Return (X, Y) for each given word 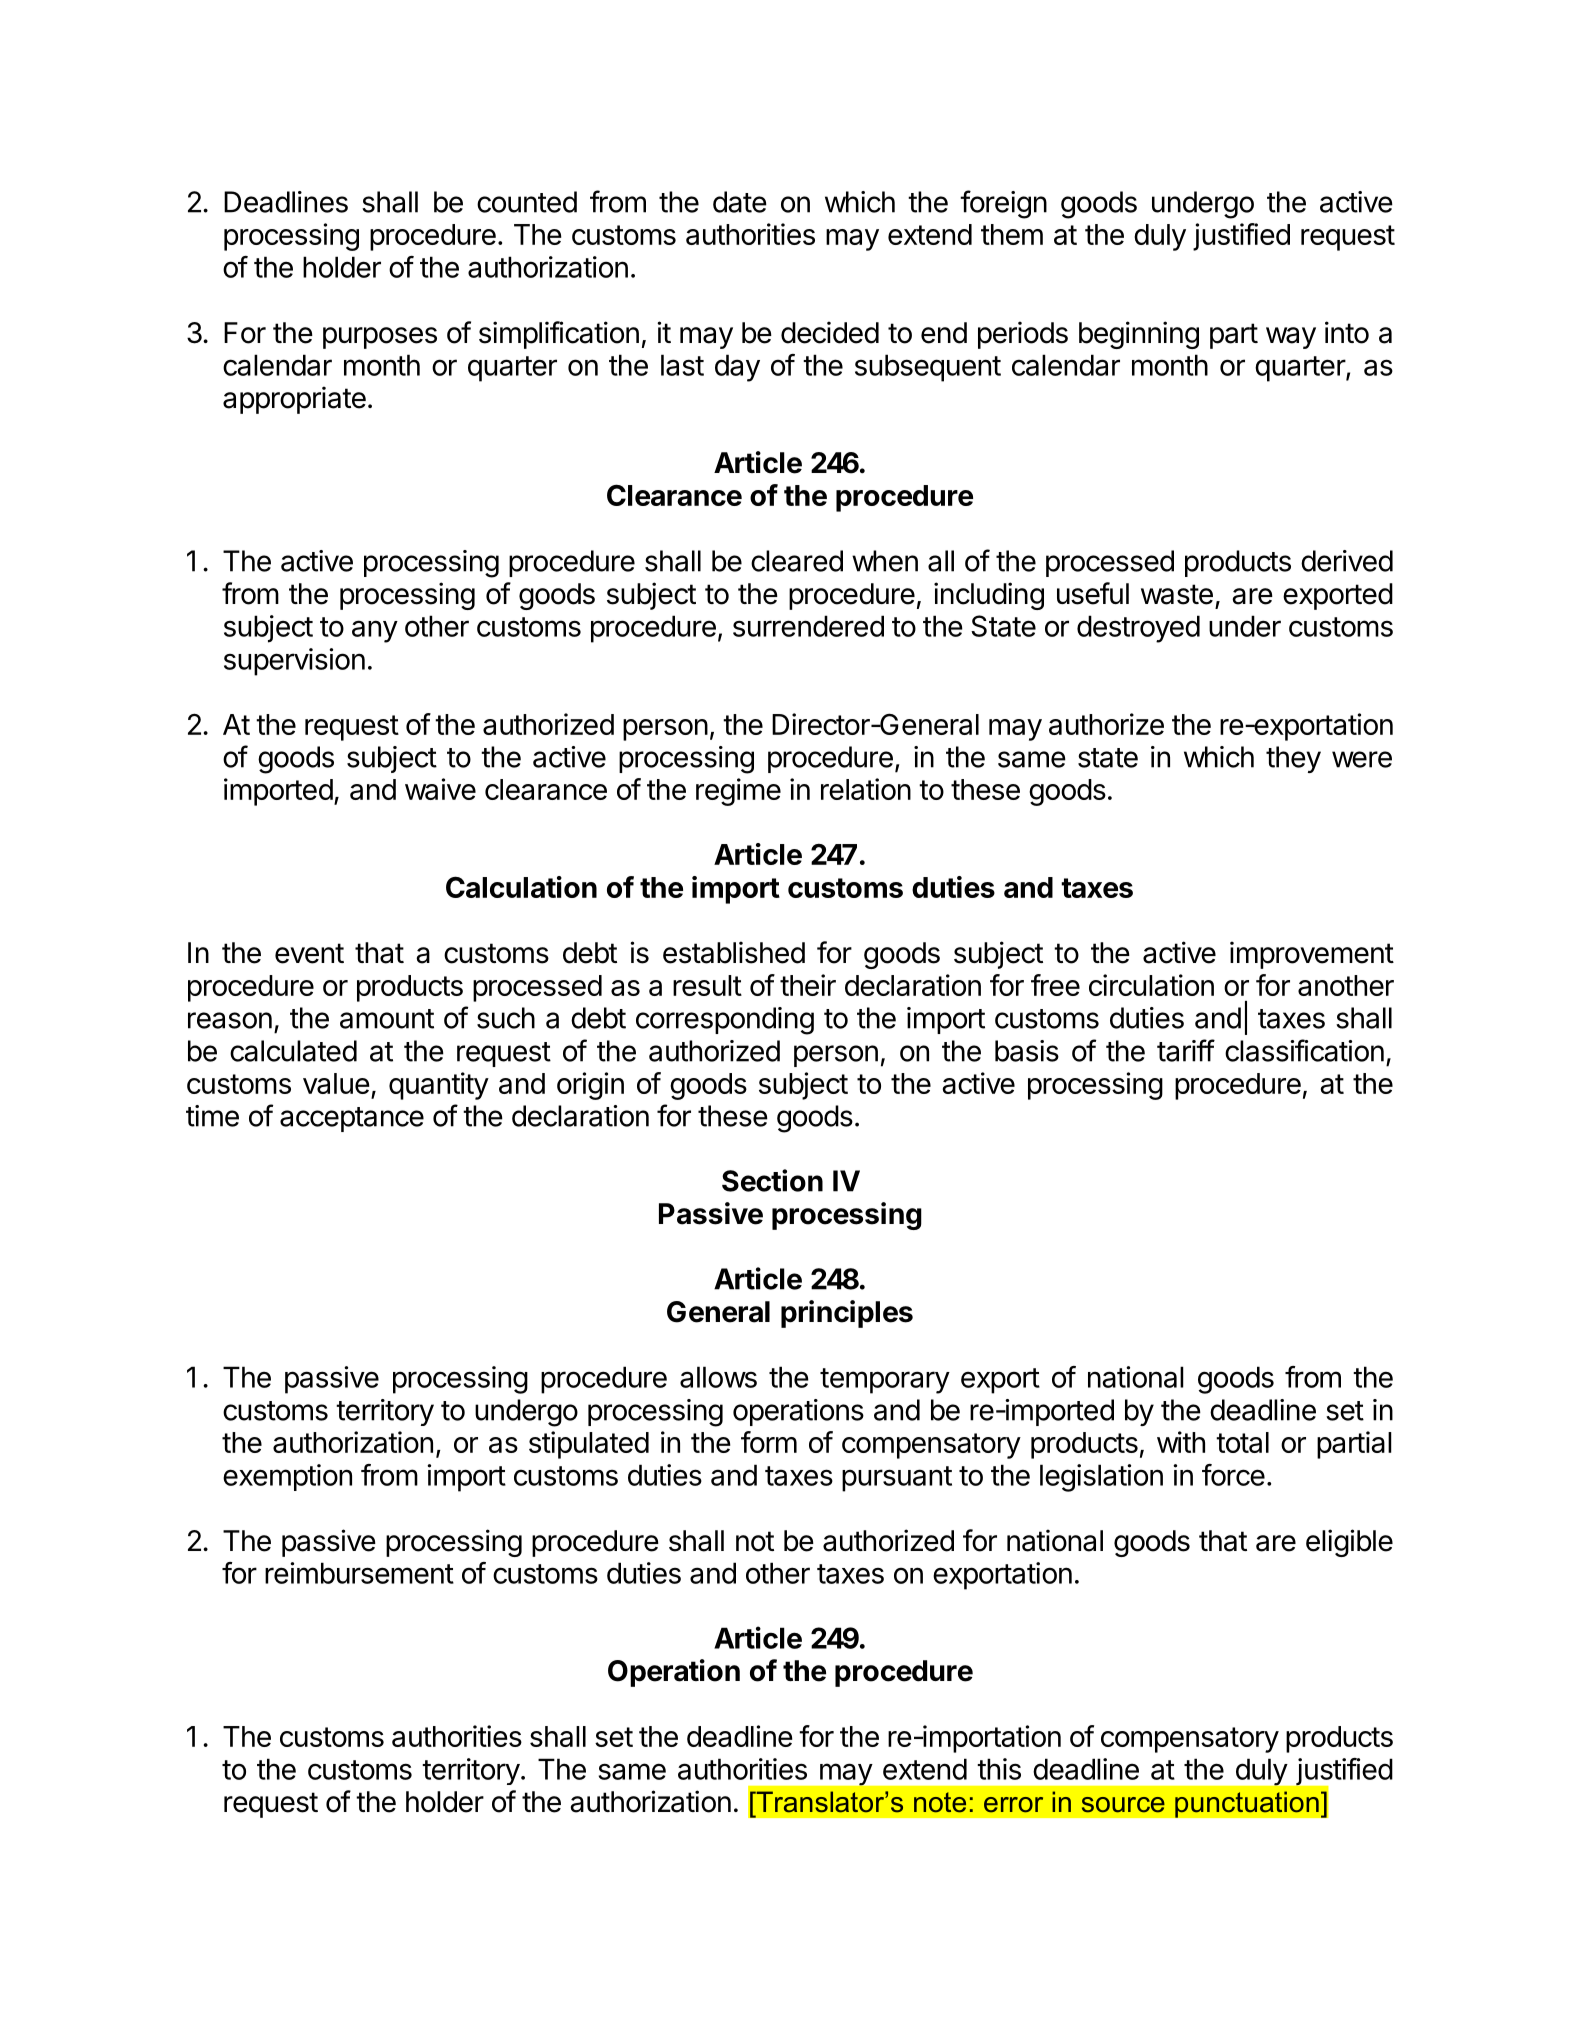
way (1291, 338)
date (740, 202)
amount (387, 1019)
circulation (1151, 985)
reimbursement (359, 1573)
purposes (380, 338)
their (808, 985)
